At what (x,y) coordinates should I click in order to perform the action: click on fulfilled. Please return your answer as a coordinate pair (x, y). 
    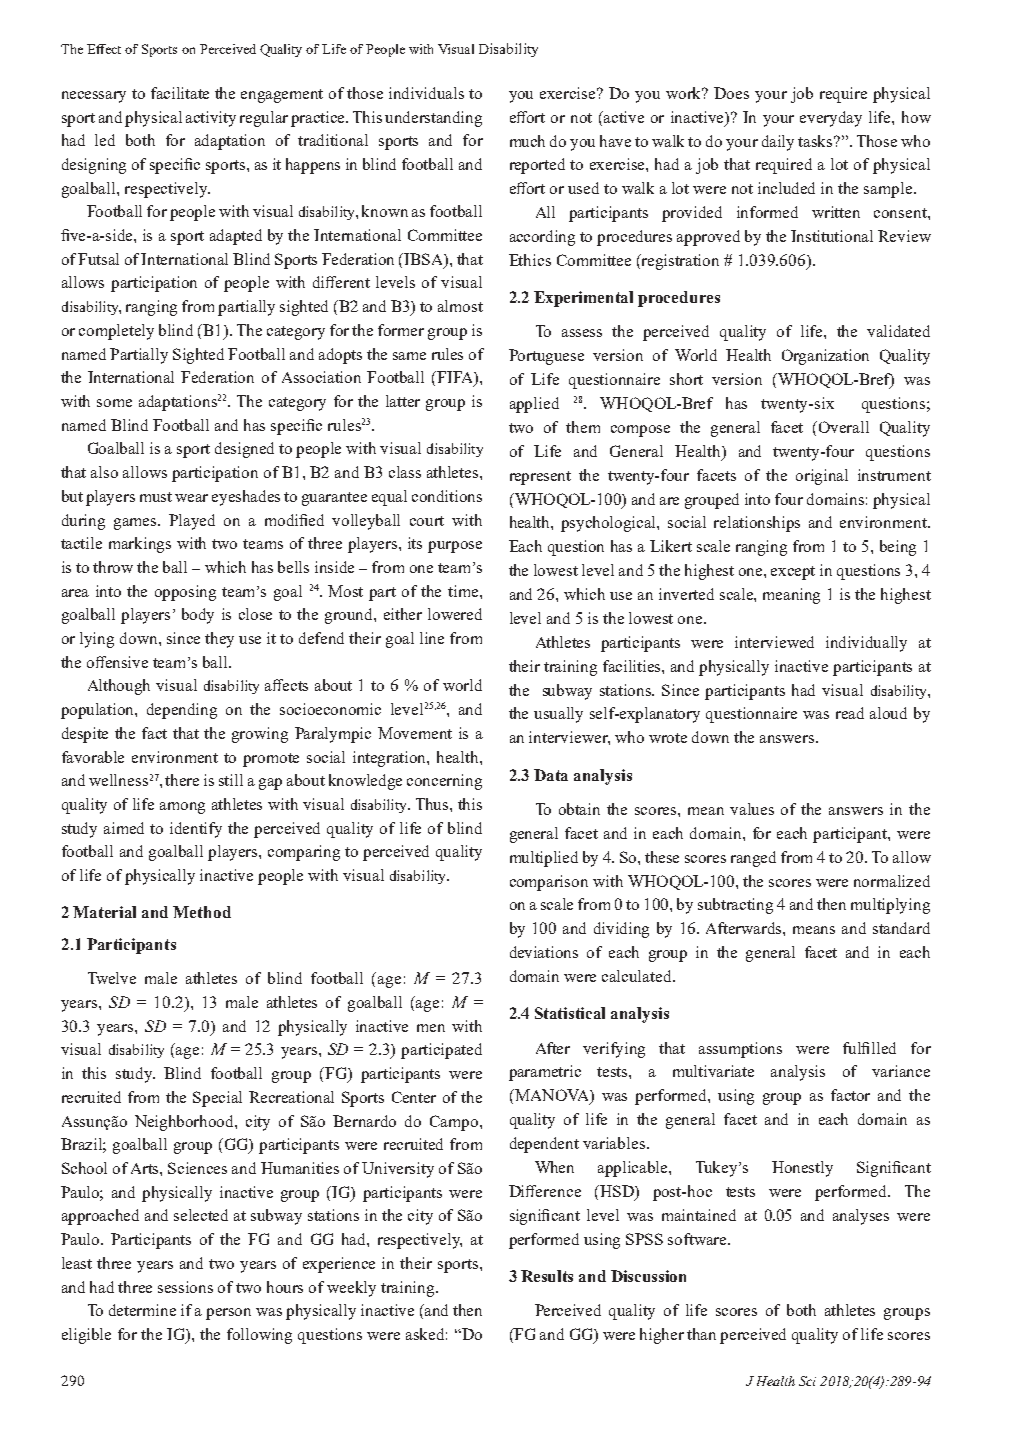
    Looking at the image, I should click on (869, 1048).
